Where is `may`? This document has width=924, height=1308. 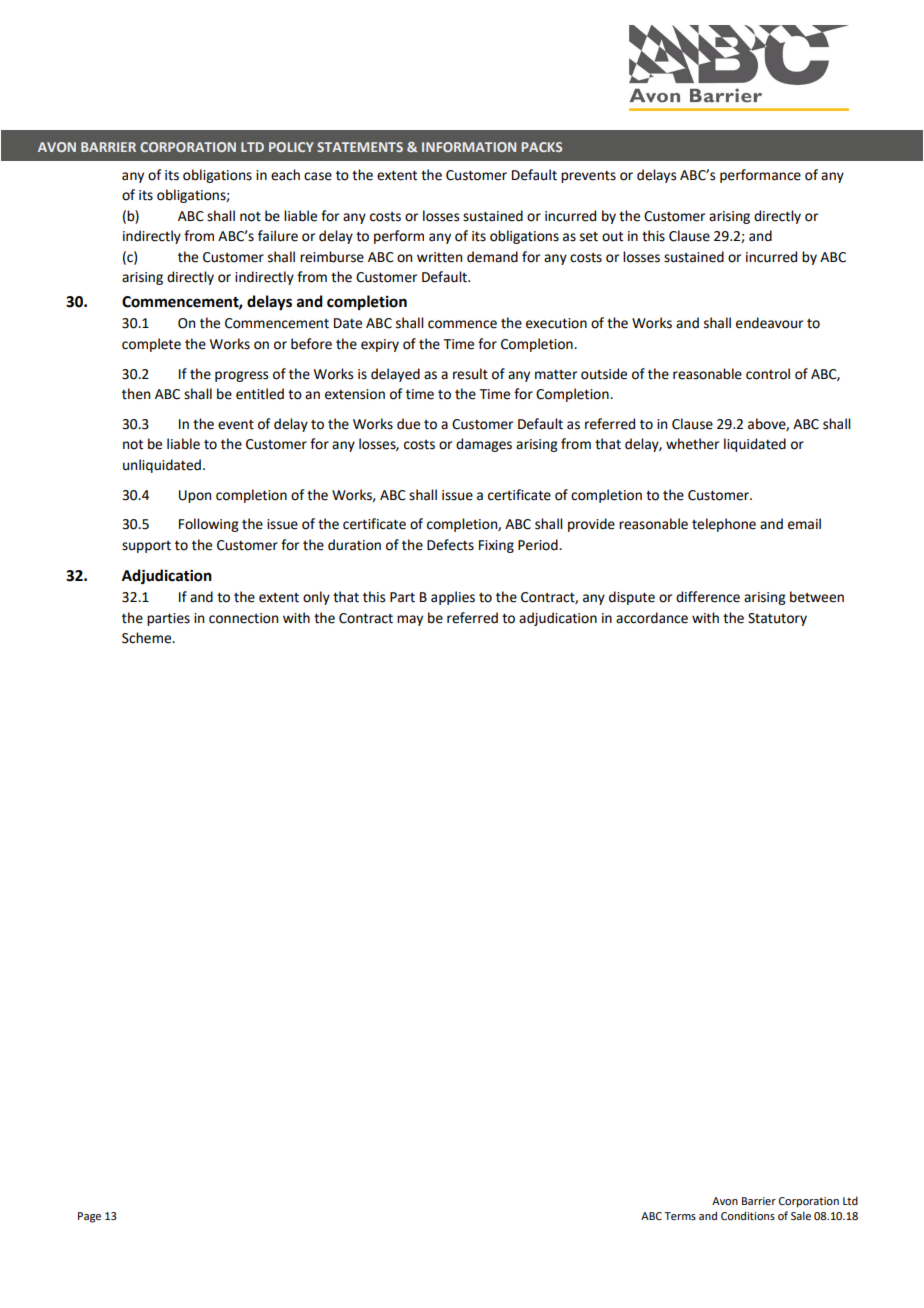 may is located at coordinates (410, 620).
